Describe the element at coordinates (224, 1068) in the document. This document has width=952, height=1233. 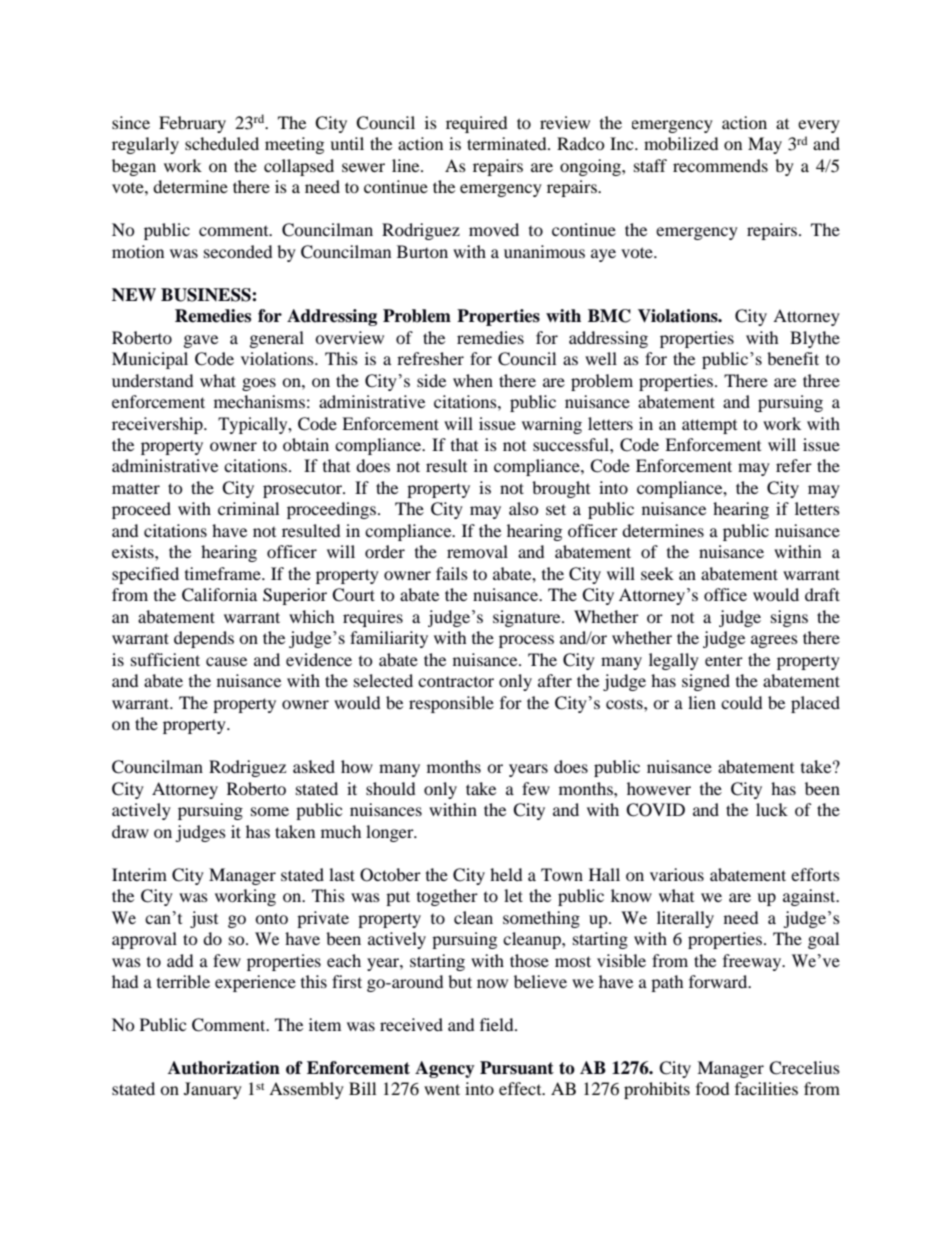
I see `Authorization` at that location.
